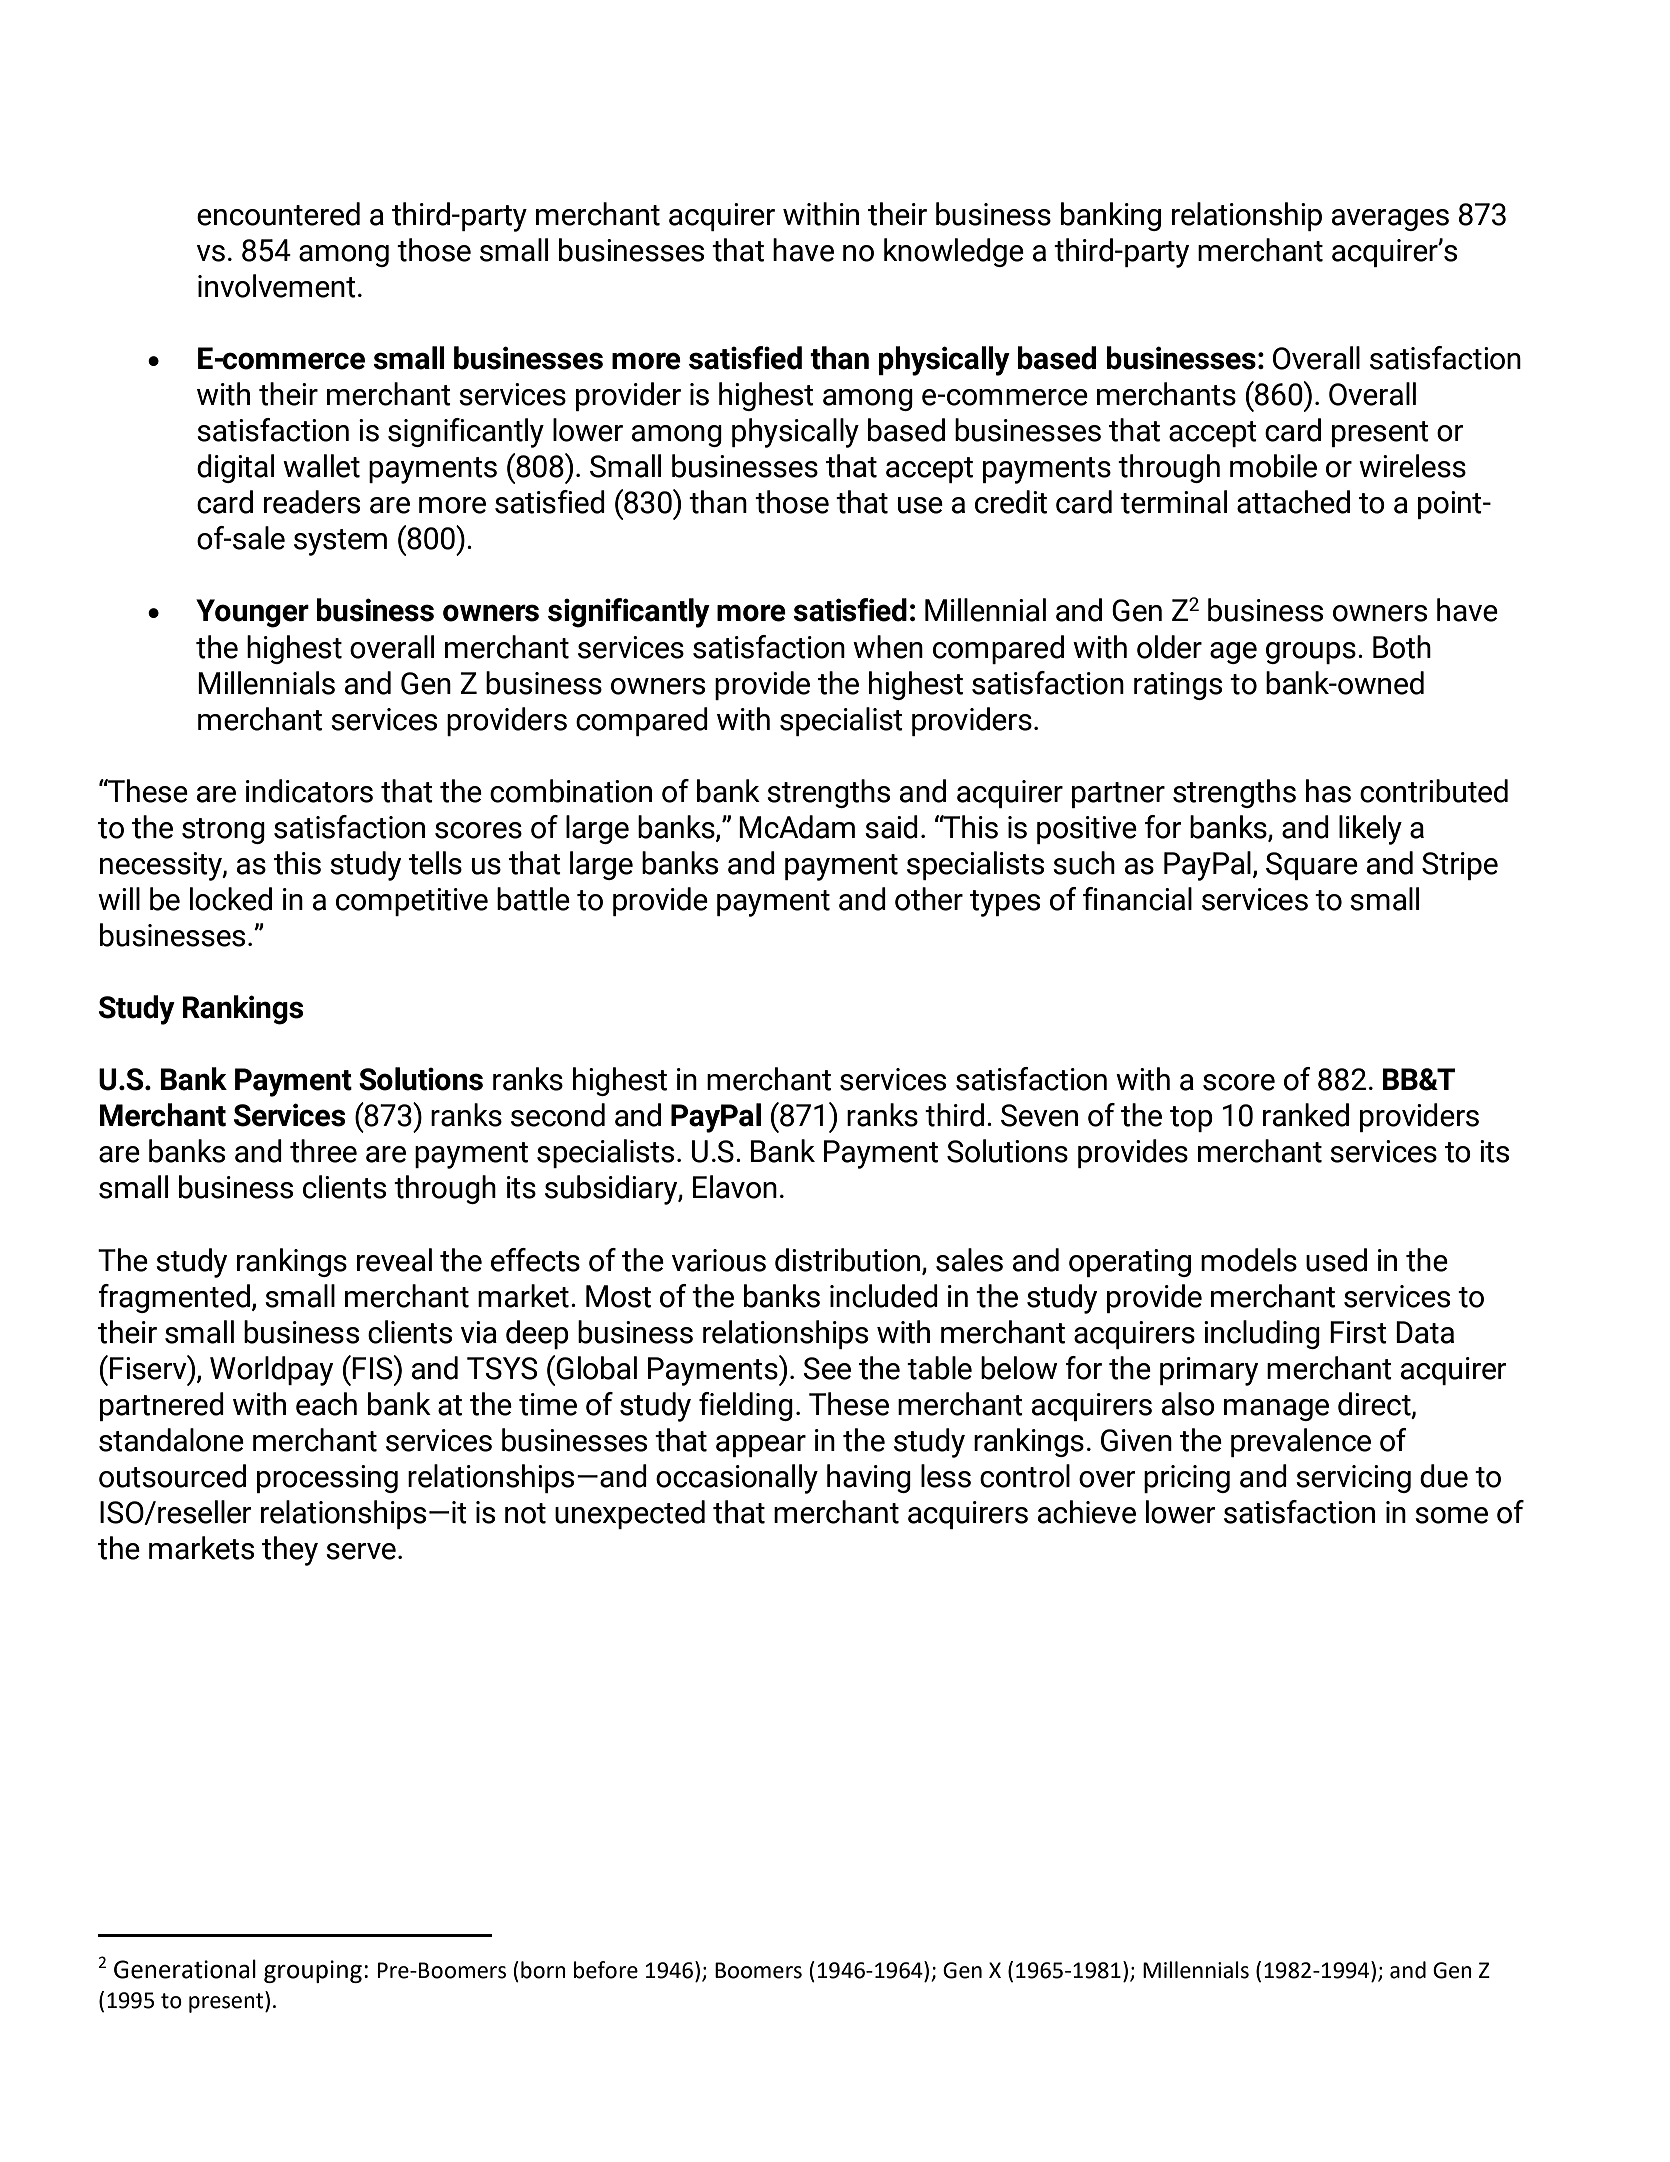 Image resolution: width=1670 pixels, height=2162 pixels. Describe the element at coordinates (313, 1971) in the page. I see `grouping` at that location.
